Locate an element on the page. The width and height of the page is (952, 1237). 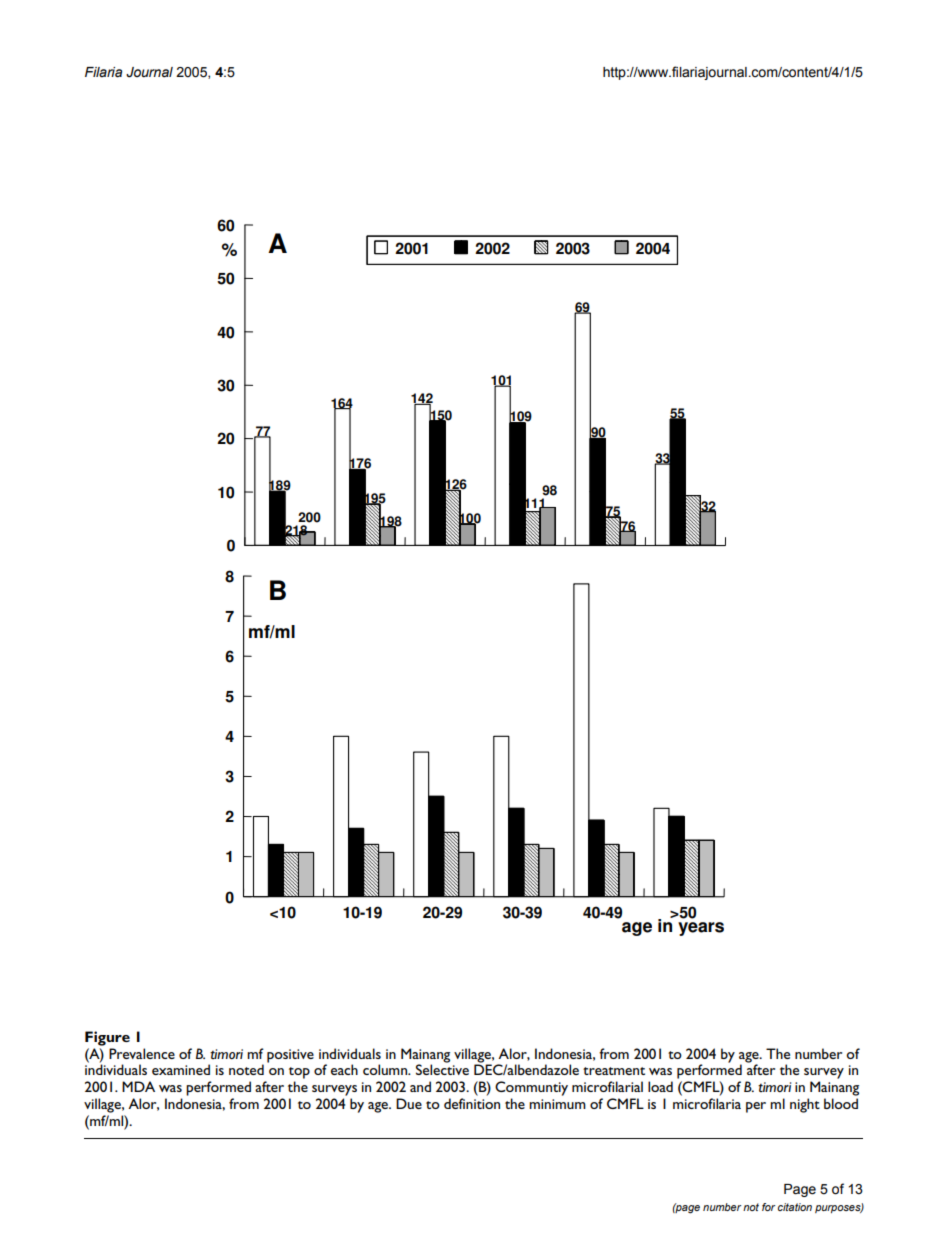
night is located at coordinates (805, 1105).
